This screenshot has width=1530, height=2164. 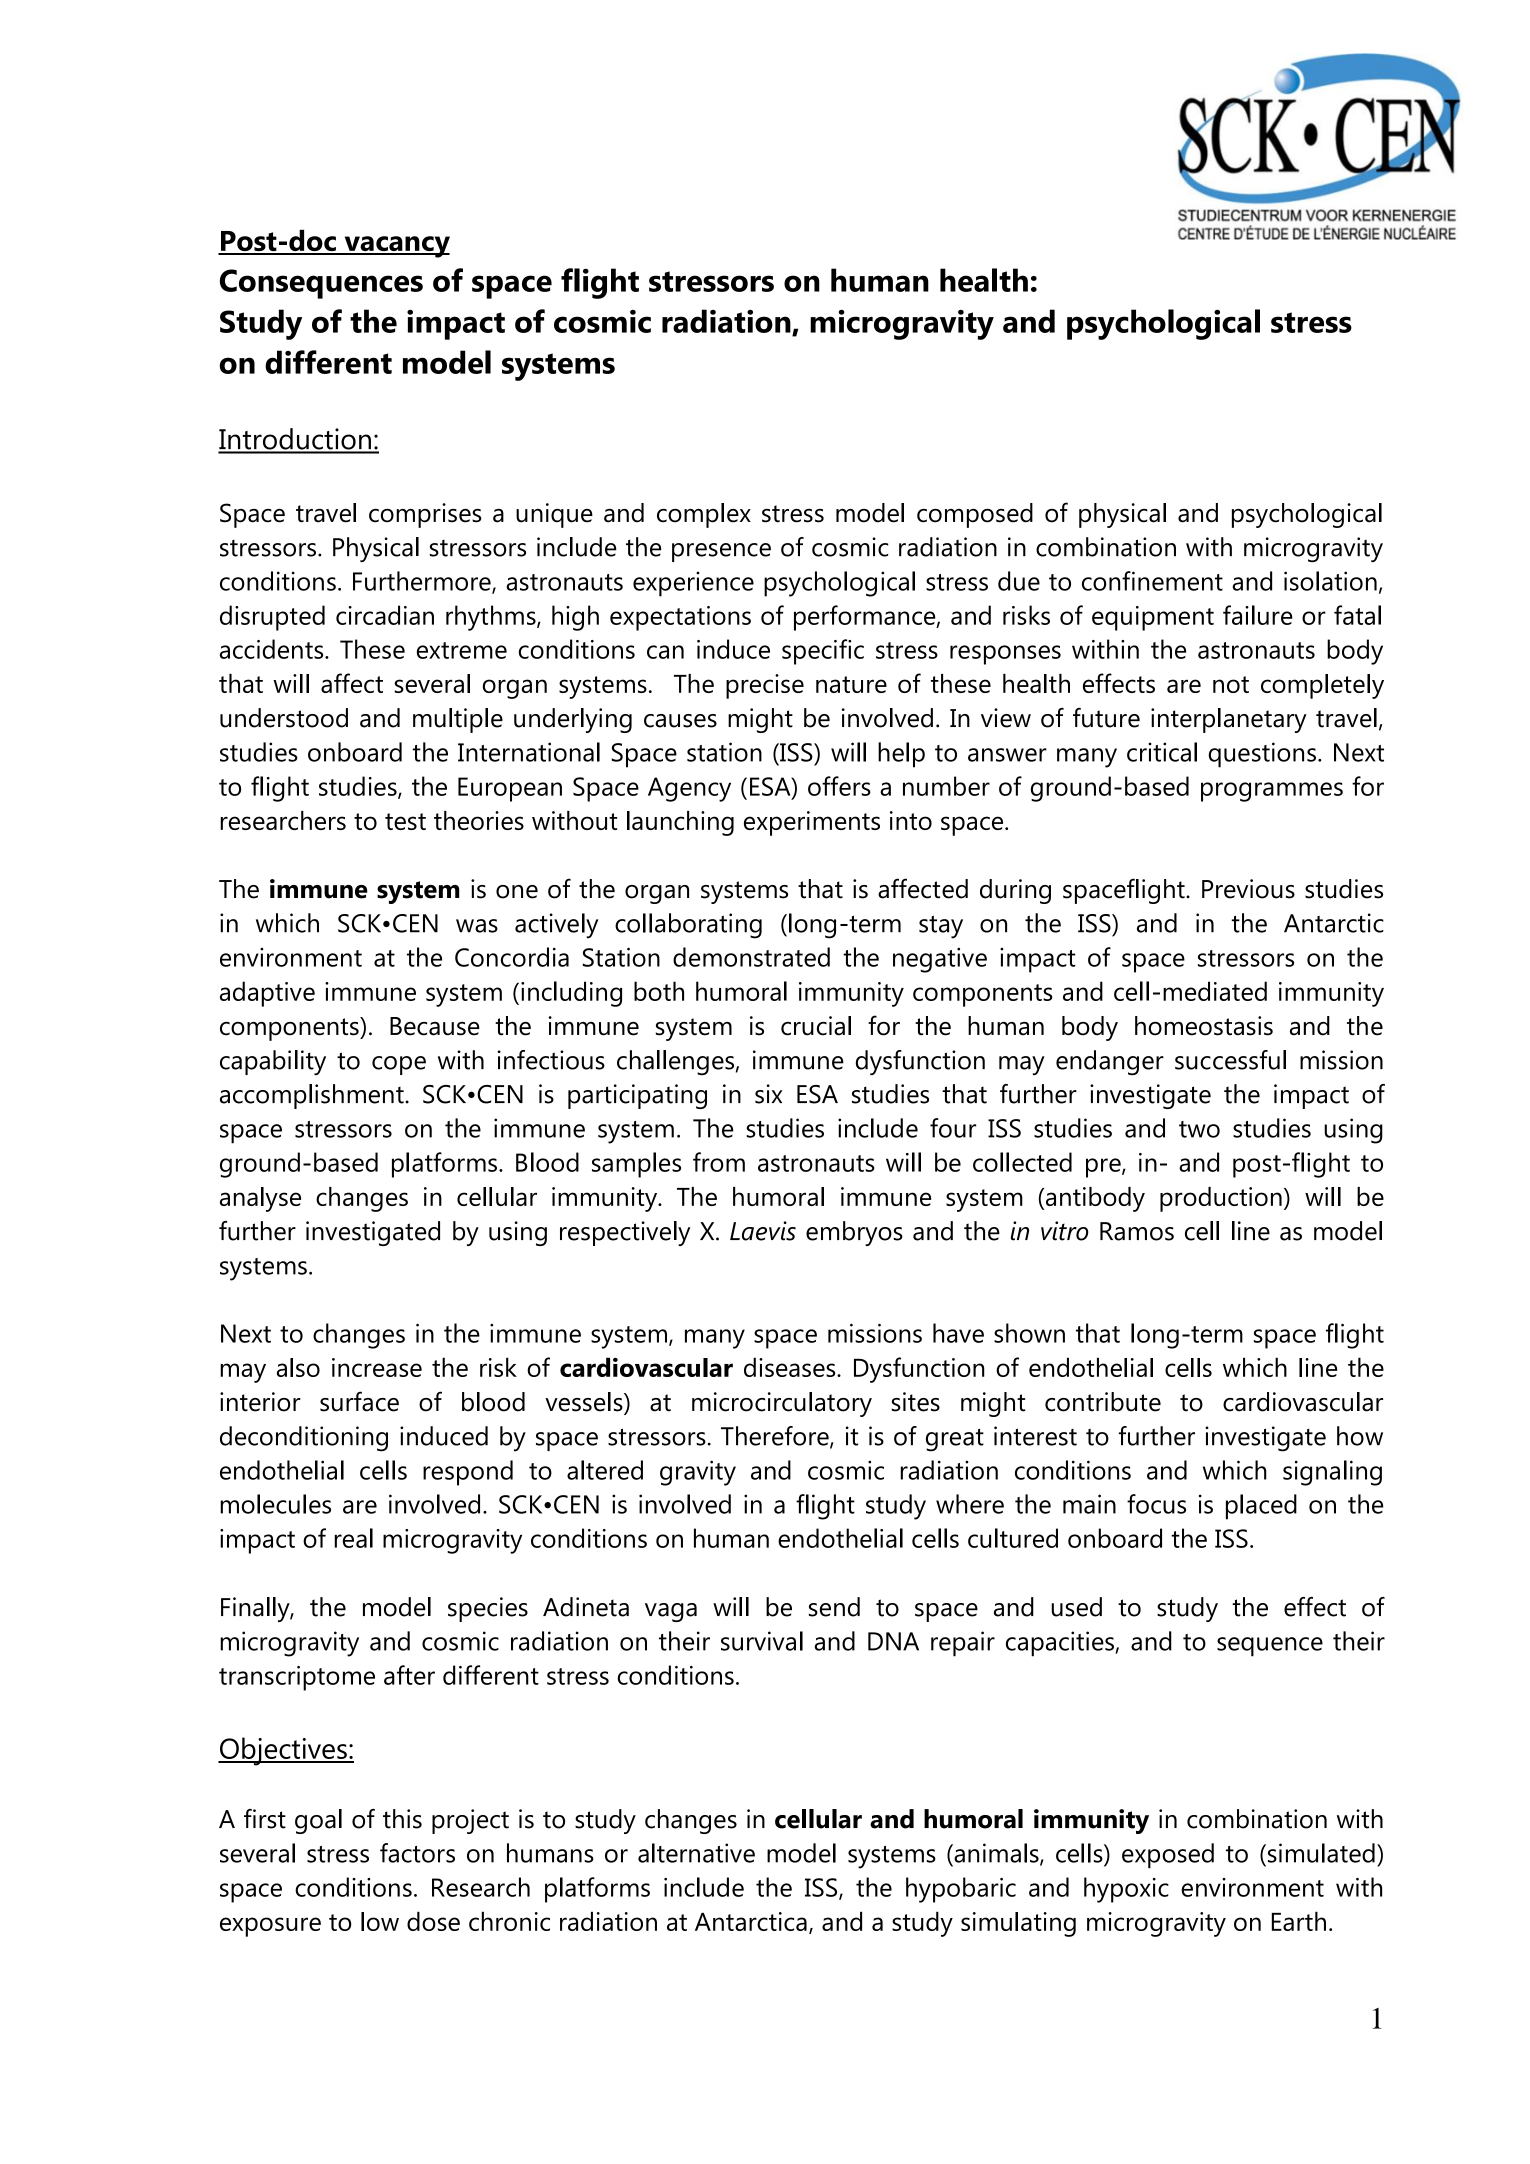 I want to click on analyse, so click(x=260, y=1199).
